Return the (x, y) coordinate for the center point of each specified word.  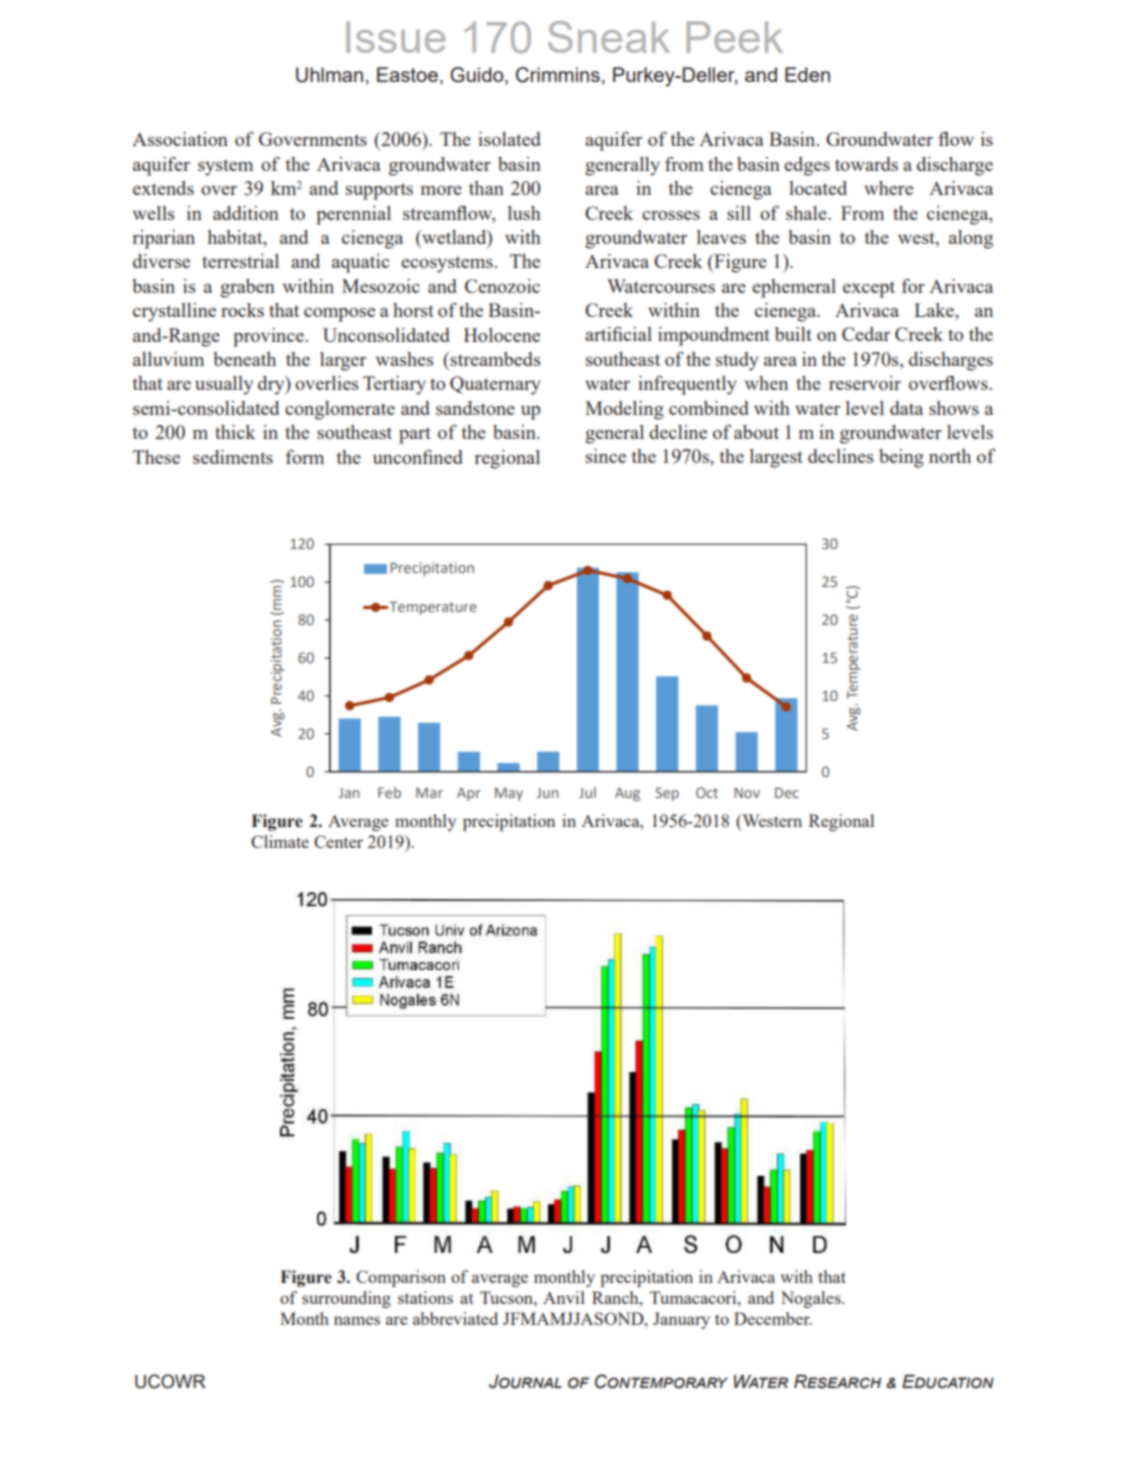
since (606, 456)
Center (338, 841)
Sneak (609, 37)
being (901, 458)
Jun (547, 793)
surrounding (346, 1299)
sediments (233, 457)
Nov (747, 792)
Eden (807, 74)
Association (180, 139)
